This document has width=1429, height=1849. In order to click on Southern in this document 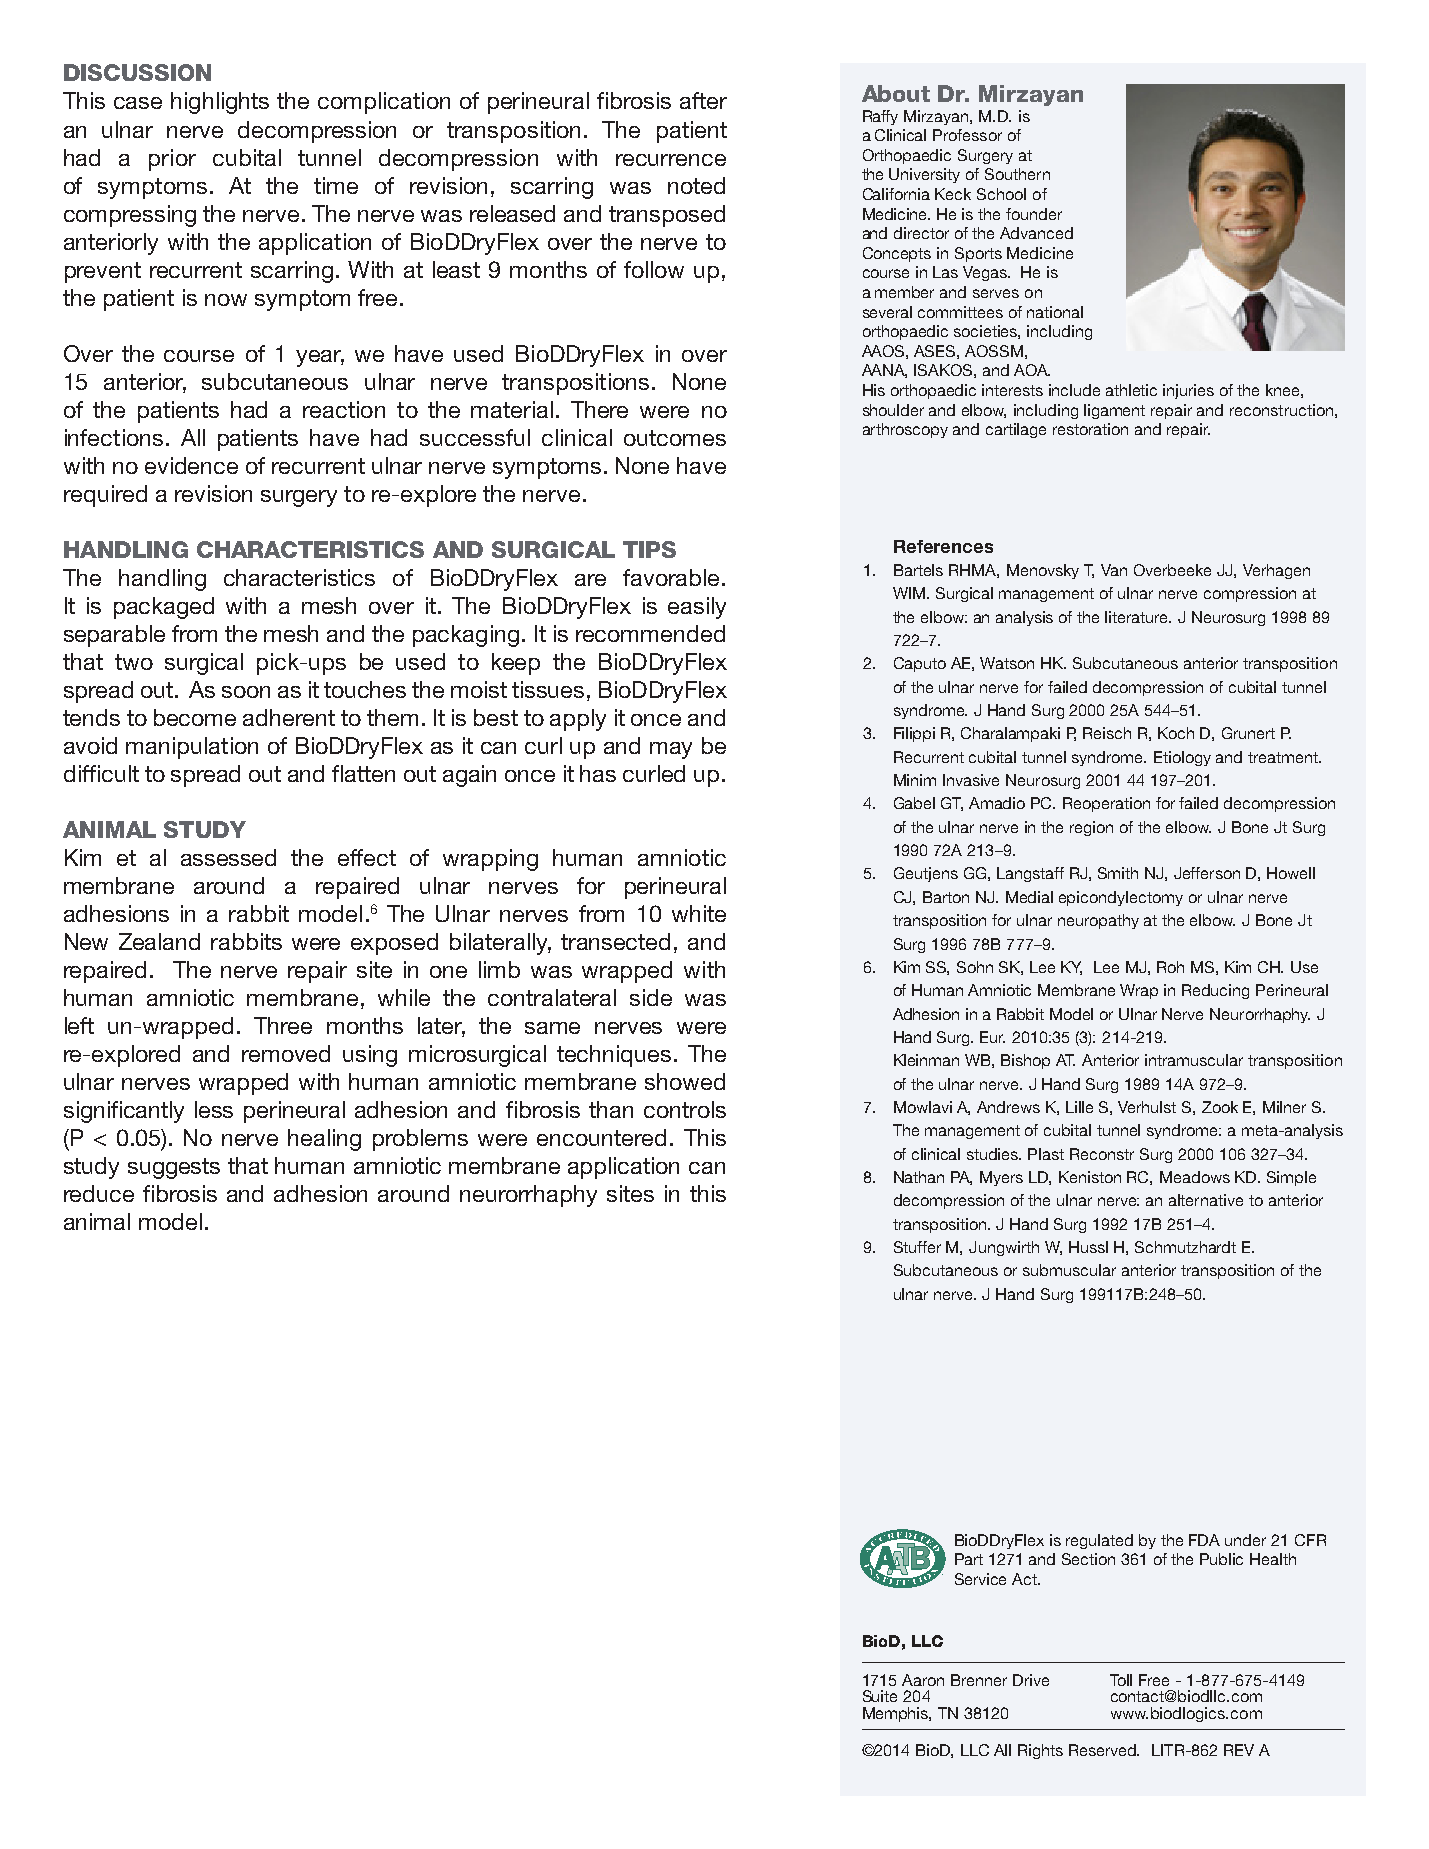, I will do `click(1017, 174)`.
